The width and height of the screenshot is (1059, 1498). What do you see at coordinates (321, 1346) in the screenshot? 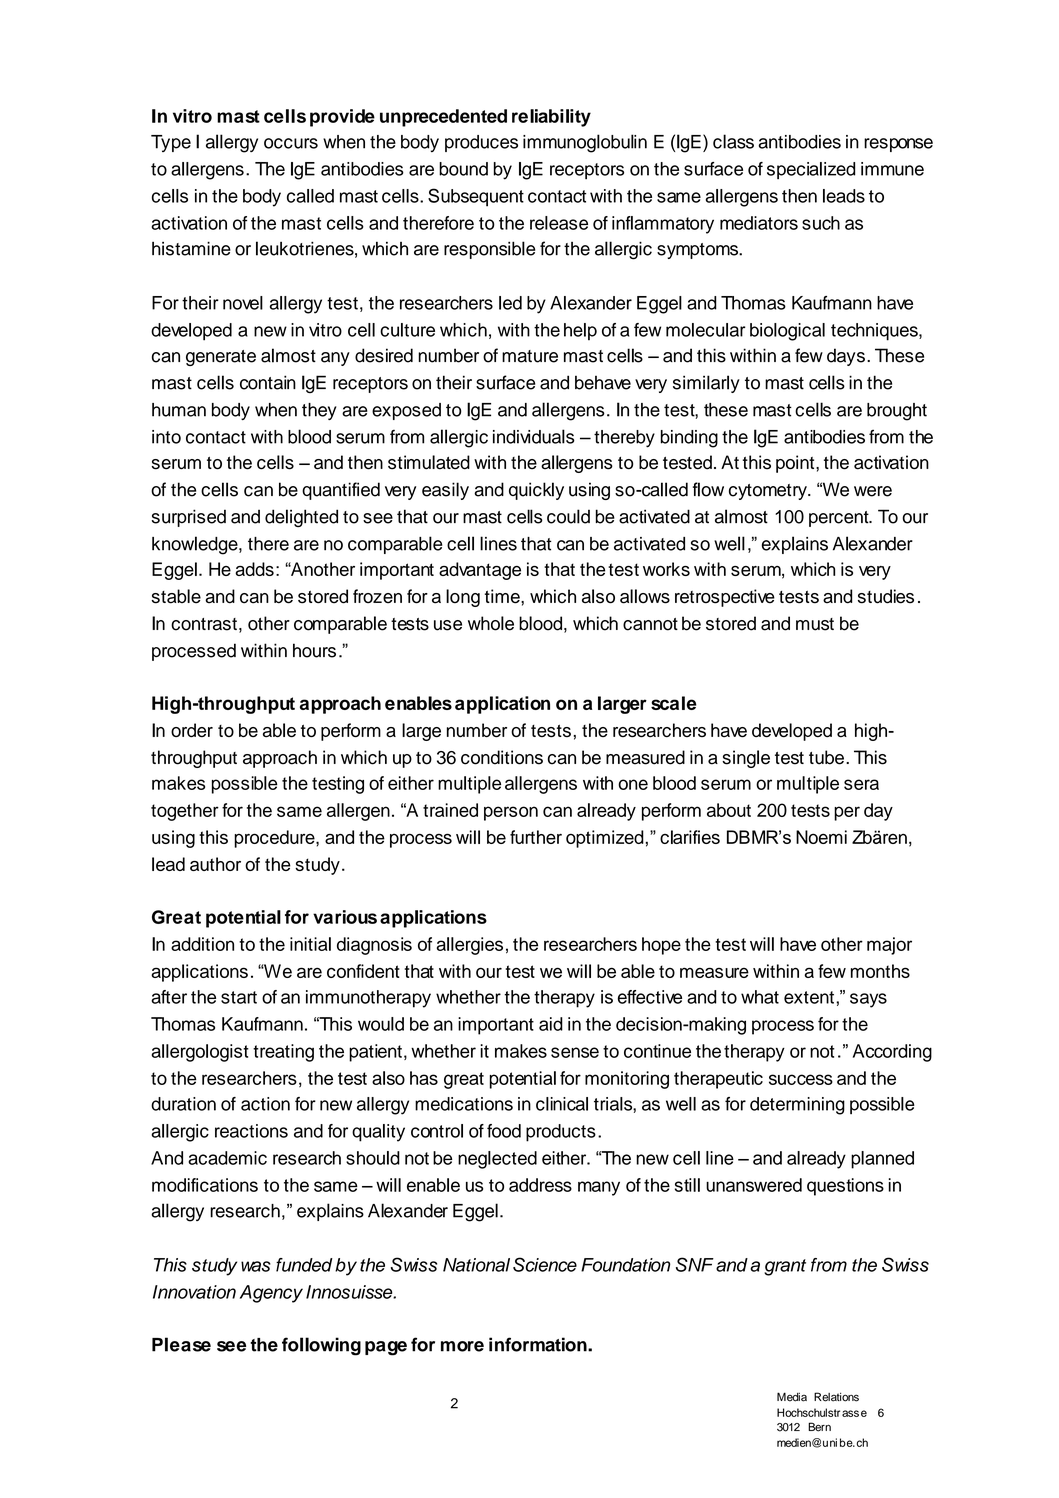
I see `following` at bounding box center [321, 1346].
